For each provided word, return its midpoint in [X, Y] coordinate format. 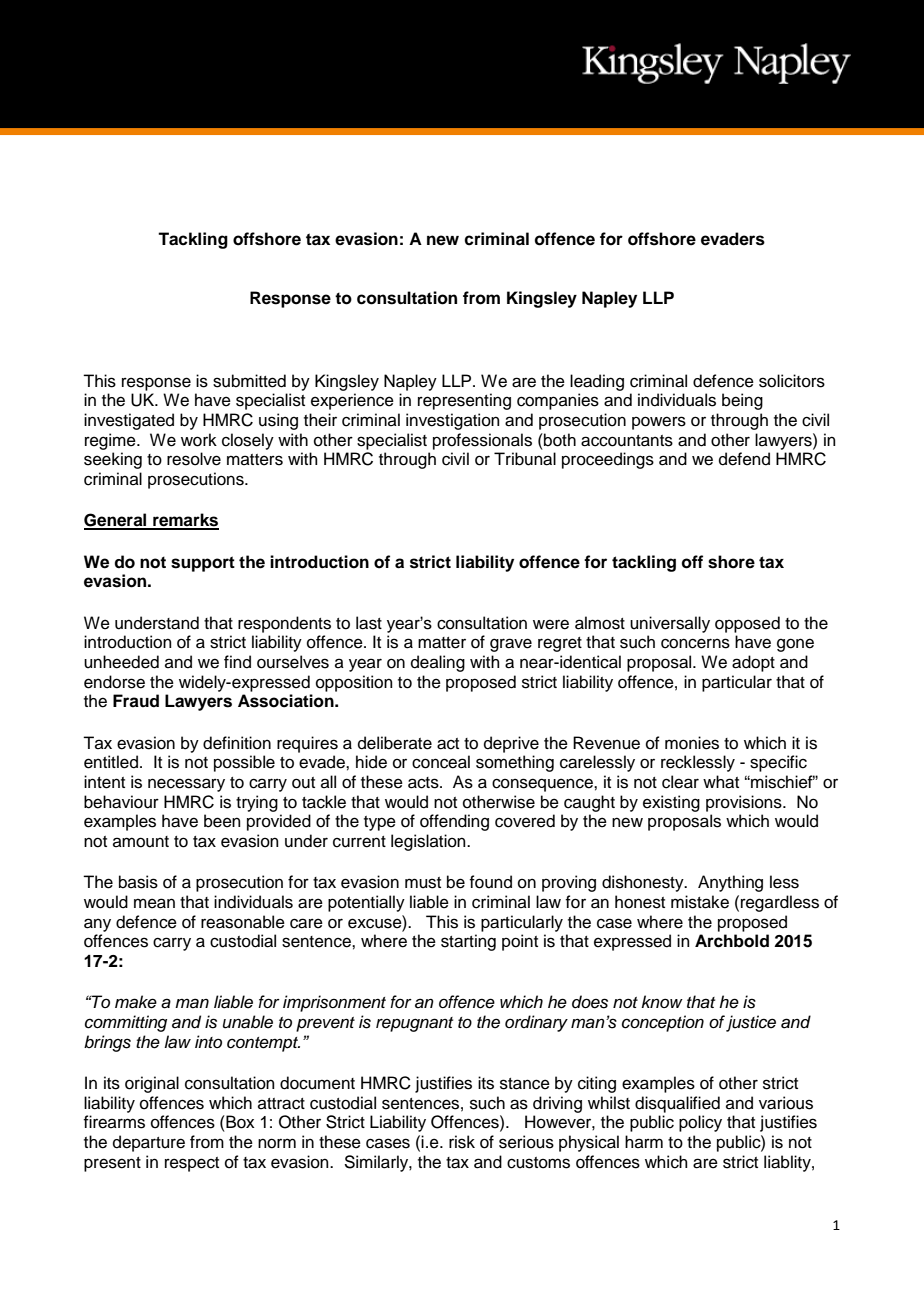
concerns [695, 643]
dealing [438, 663]
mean [154, 903]
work [199, 440]
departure [149, 1143]
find [237, 662]
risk [462, 1142]
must [423, 883]
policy [700, 1123]
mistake [700, 902]
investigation [453, 421]
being [742, 401]
